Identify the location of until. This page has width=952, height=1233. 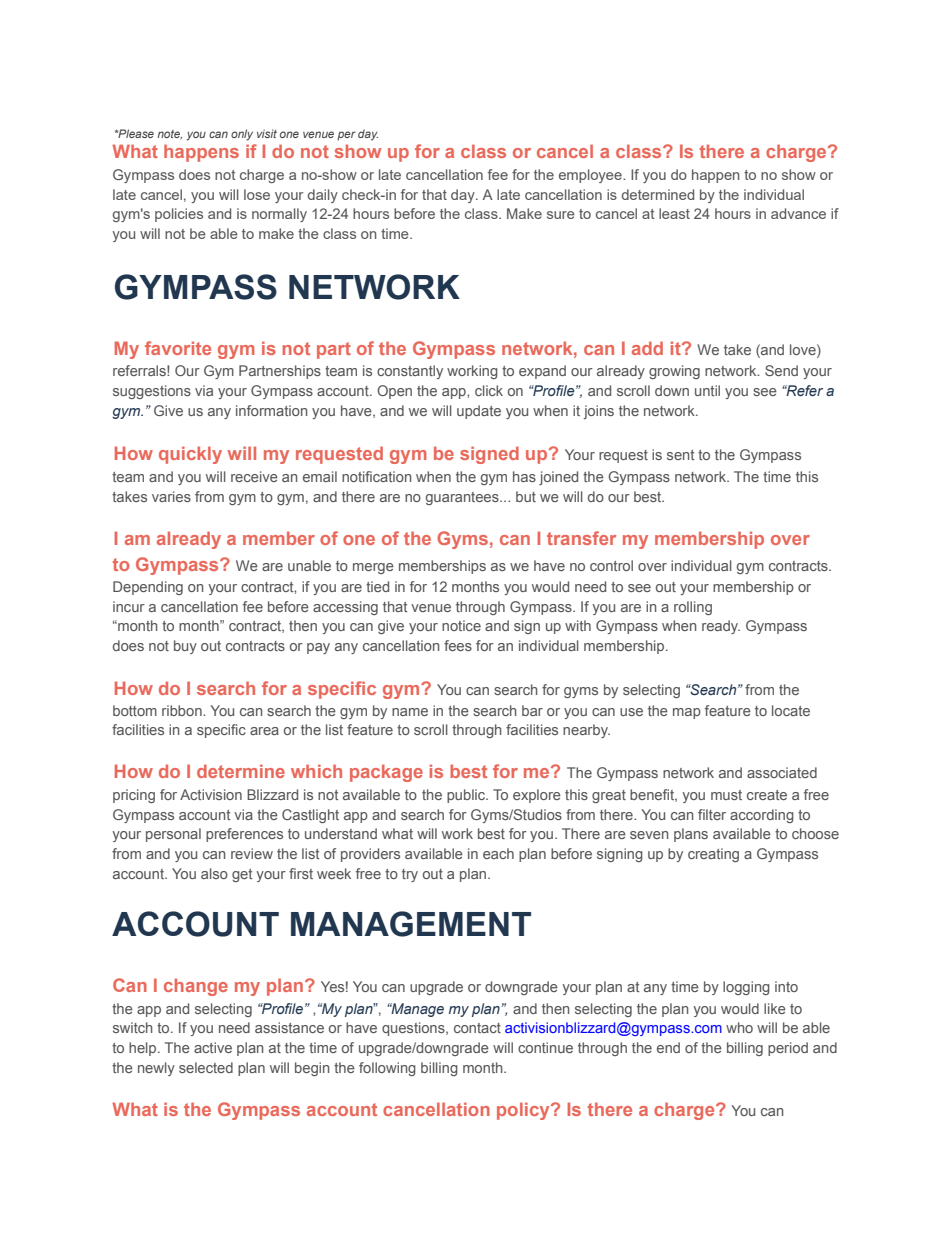
(707, 390).
